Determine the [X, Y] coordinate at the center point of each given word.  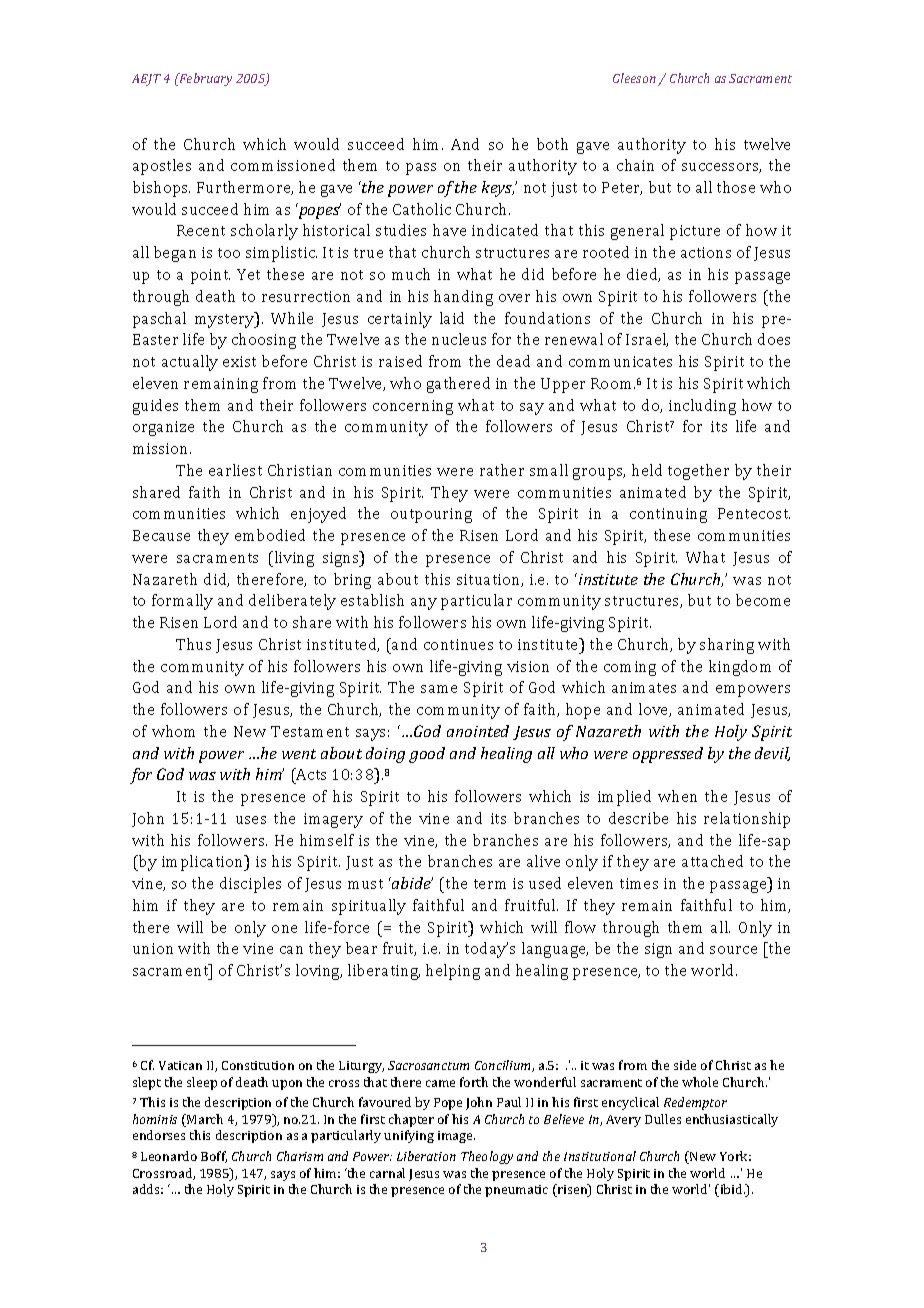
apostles [162, 167]
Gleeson [634, 78]
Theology [487, 1157]
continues [458, 644]
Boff [214, 1157]
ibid [731, 1190]
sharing [727, 646]
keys [498, 189]
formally [182, 602]
